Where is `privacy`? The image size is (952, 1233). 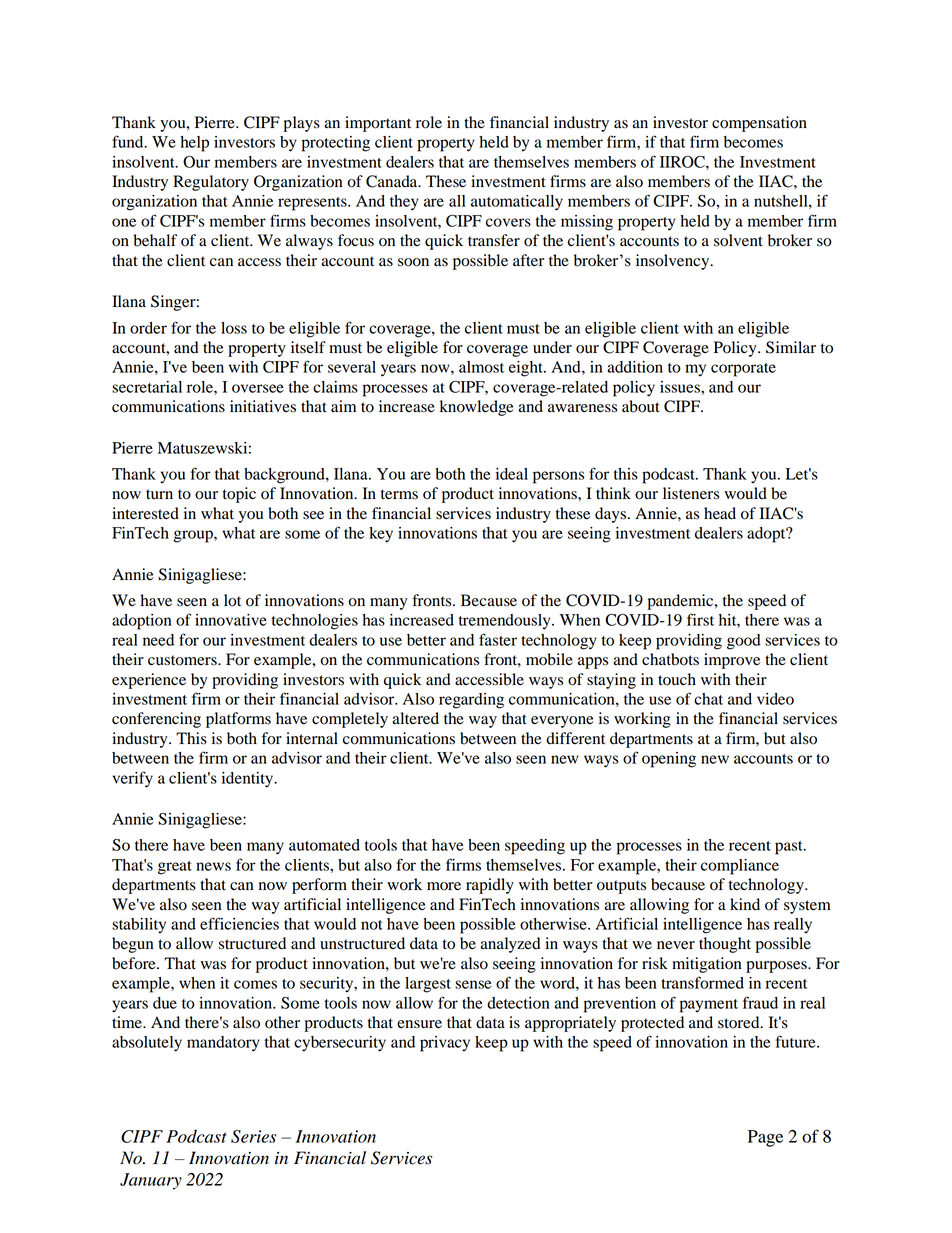
privacy is located at coordinates (445, 1044).
